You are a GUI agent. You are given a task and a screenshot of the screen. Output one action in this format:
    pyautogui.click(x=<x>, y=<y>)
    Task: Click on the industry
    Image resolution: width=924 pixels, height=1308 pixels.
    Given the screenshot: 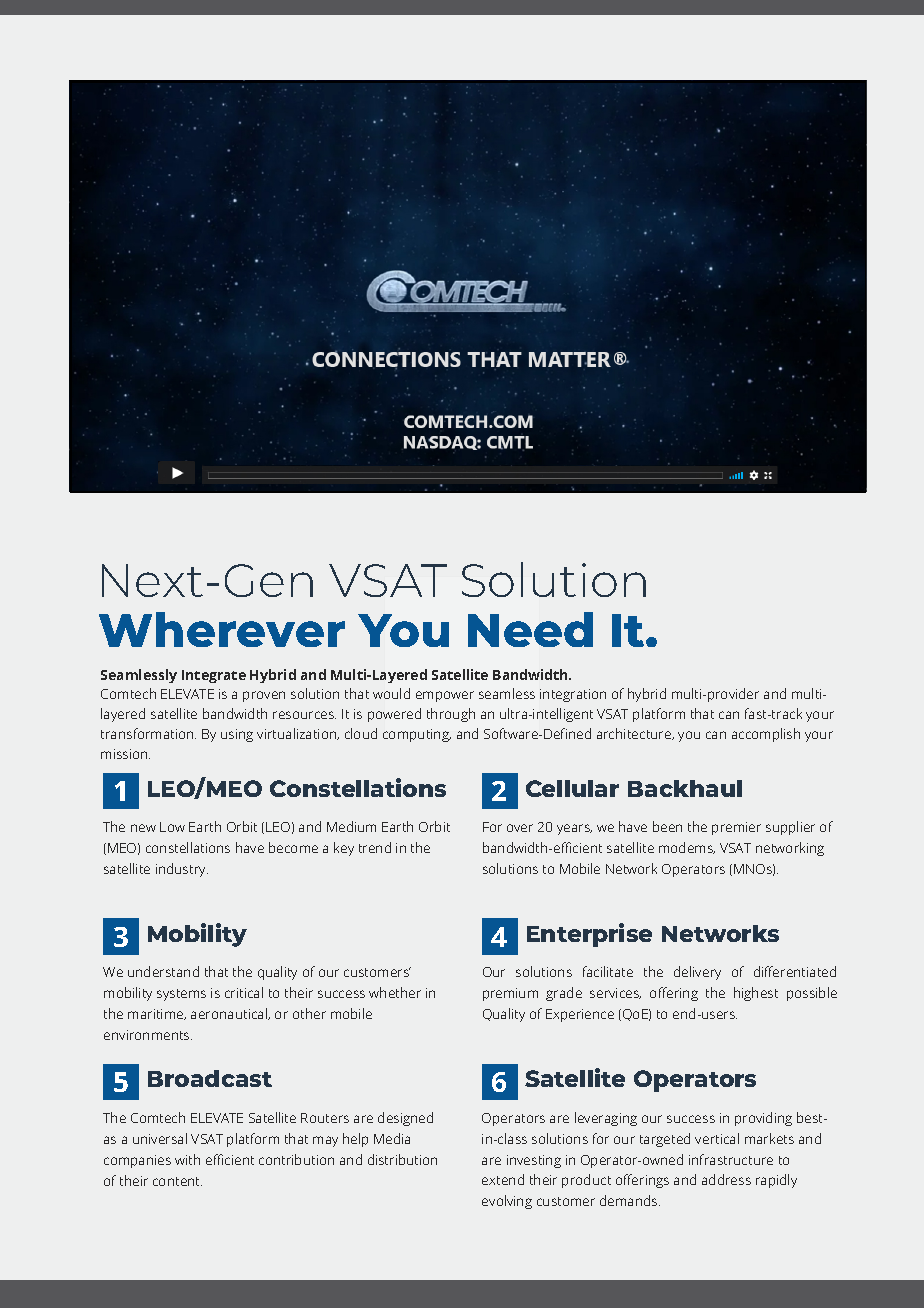 What is the action you would take?
    pyautogui.click(x=182, y=870)
